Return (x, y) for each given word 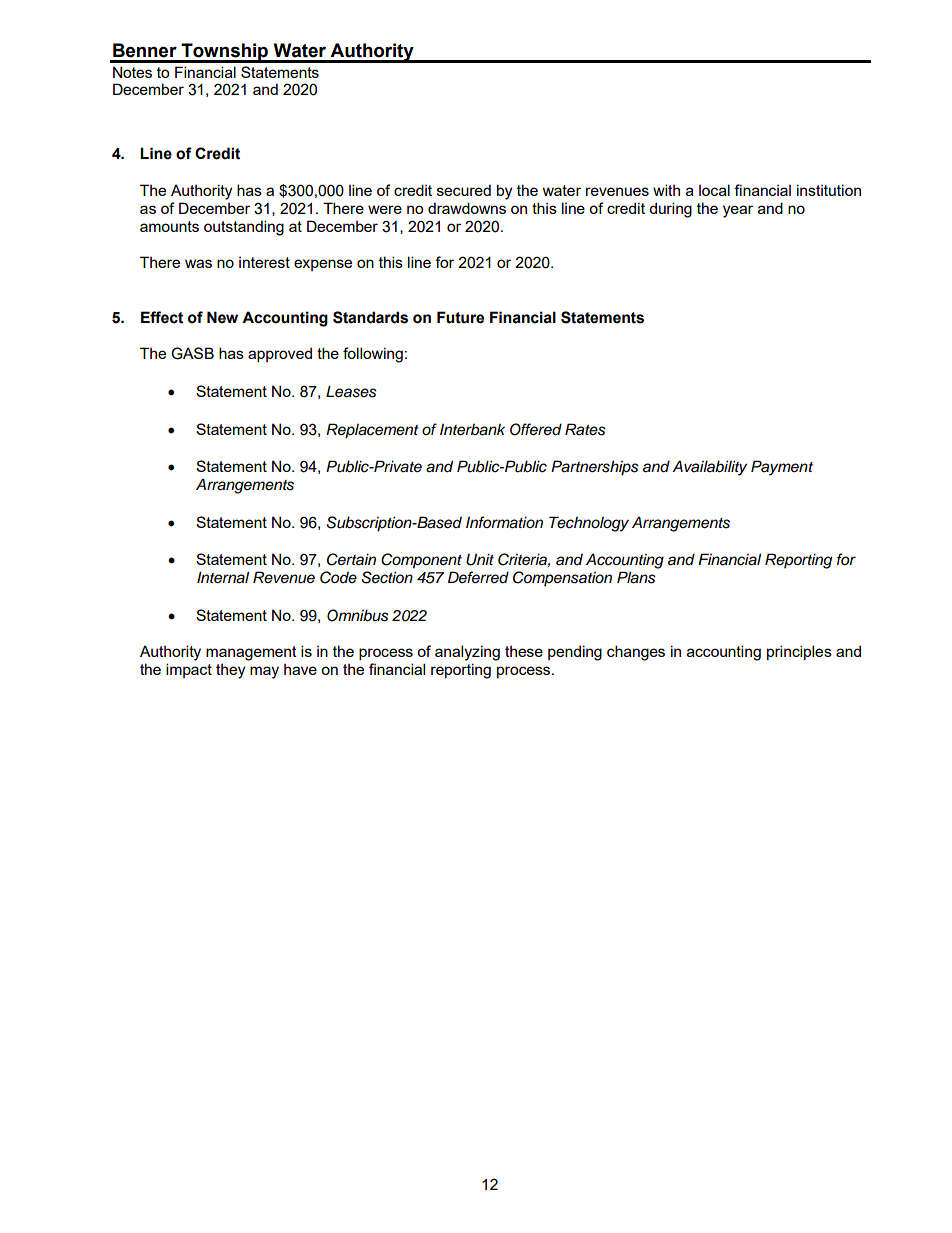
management (251, 653)
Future (460, 317)
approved (280, 354)
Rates (585, 429)
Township (224, 53)
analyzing (467, 653)
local (714, 190)
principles (799, 652)
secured (464, 190)
